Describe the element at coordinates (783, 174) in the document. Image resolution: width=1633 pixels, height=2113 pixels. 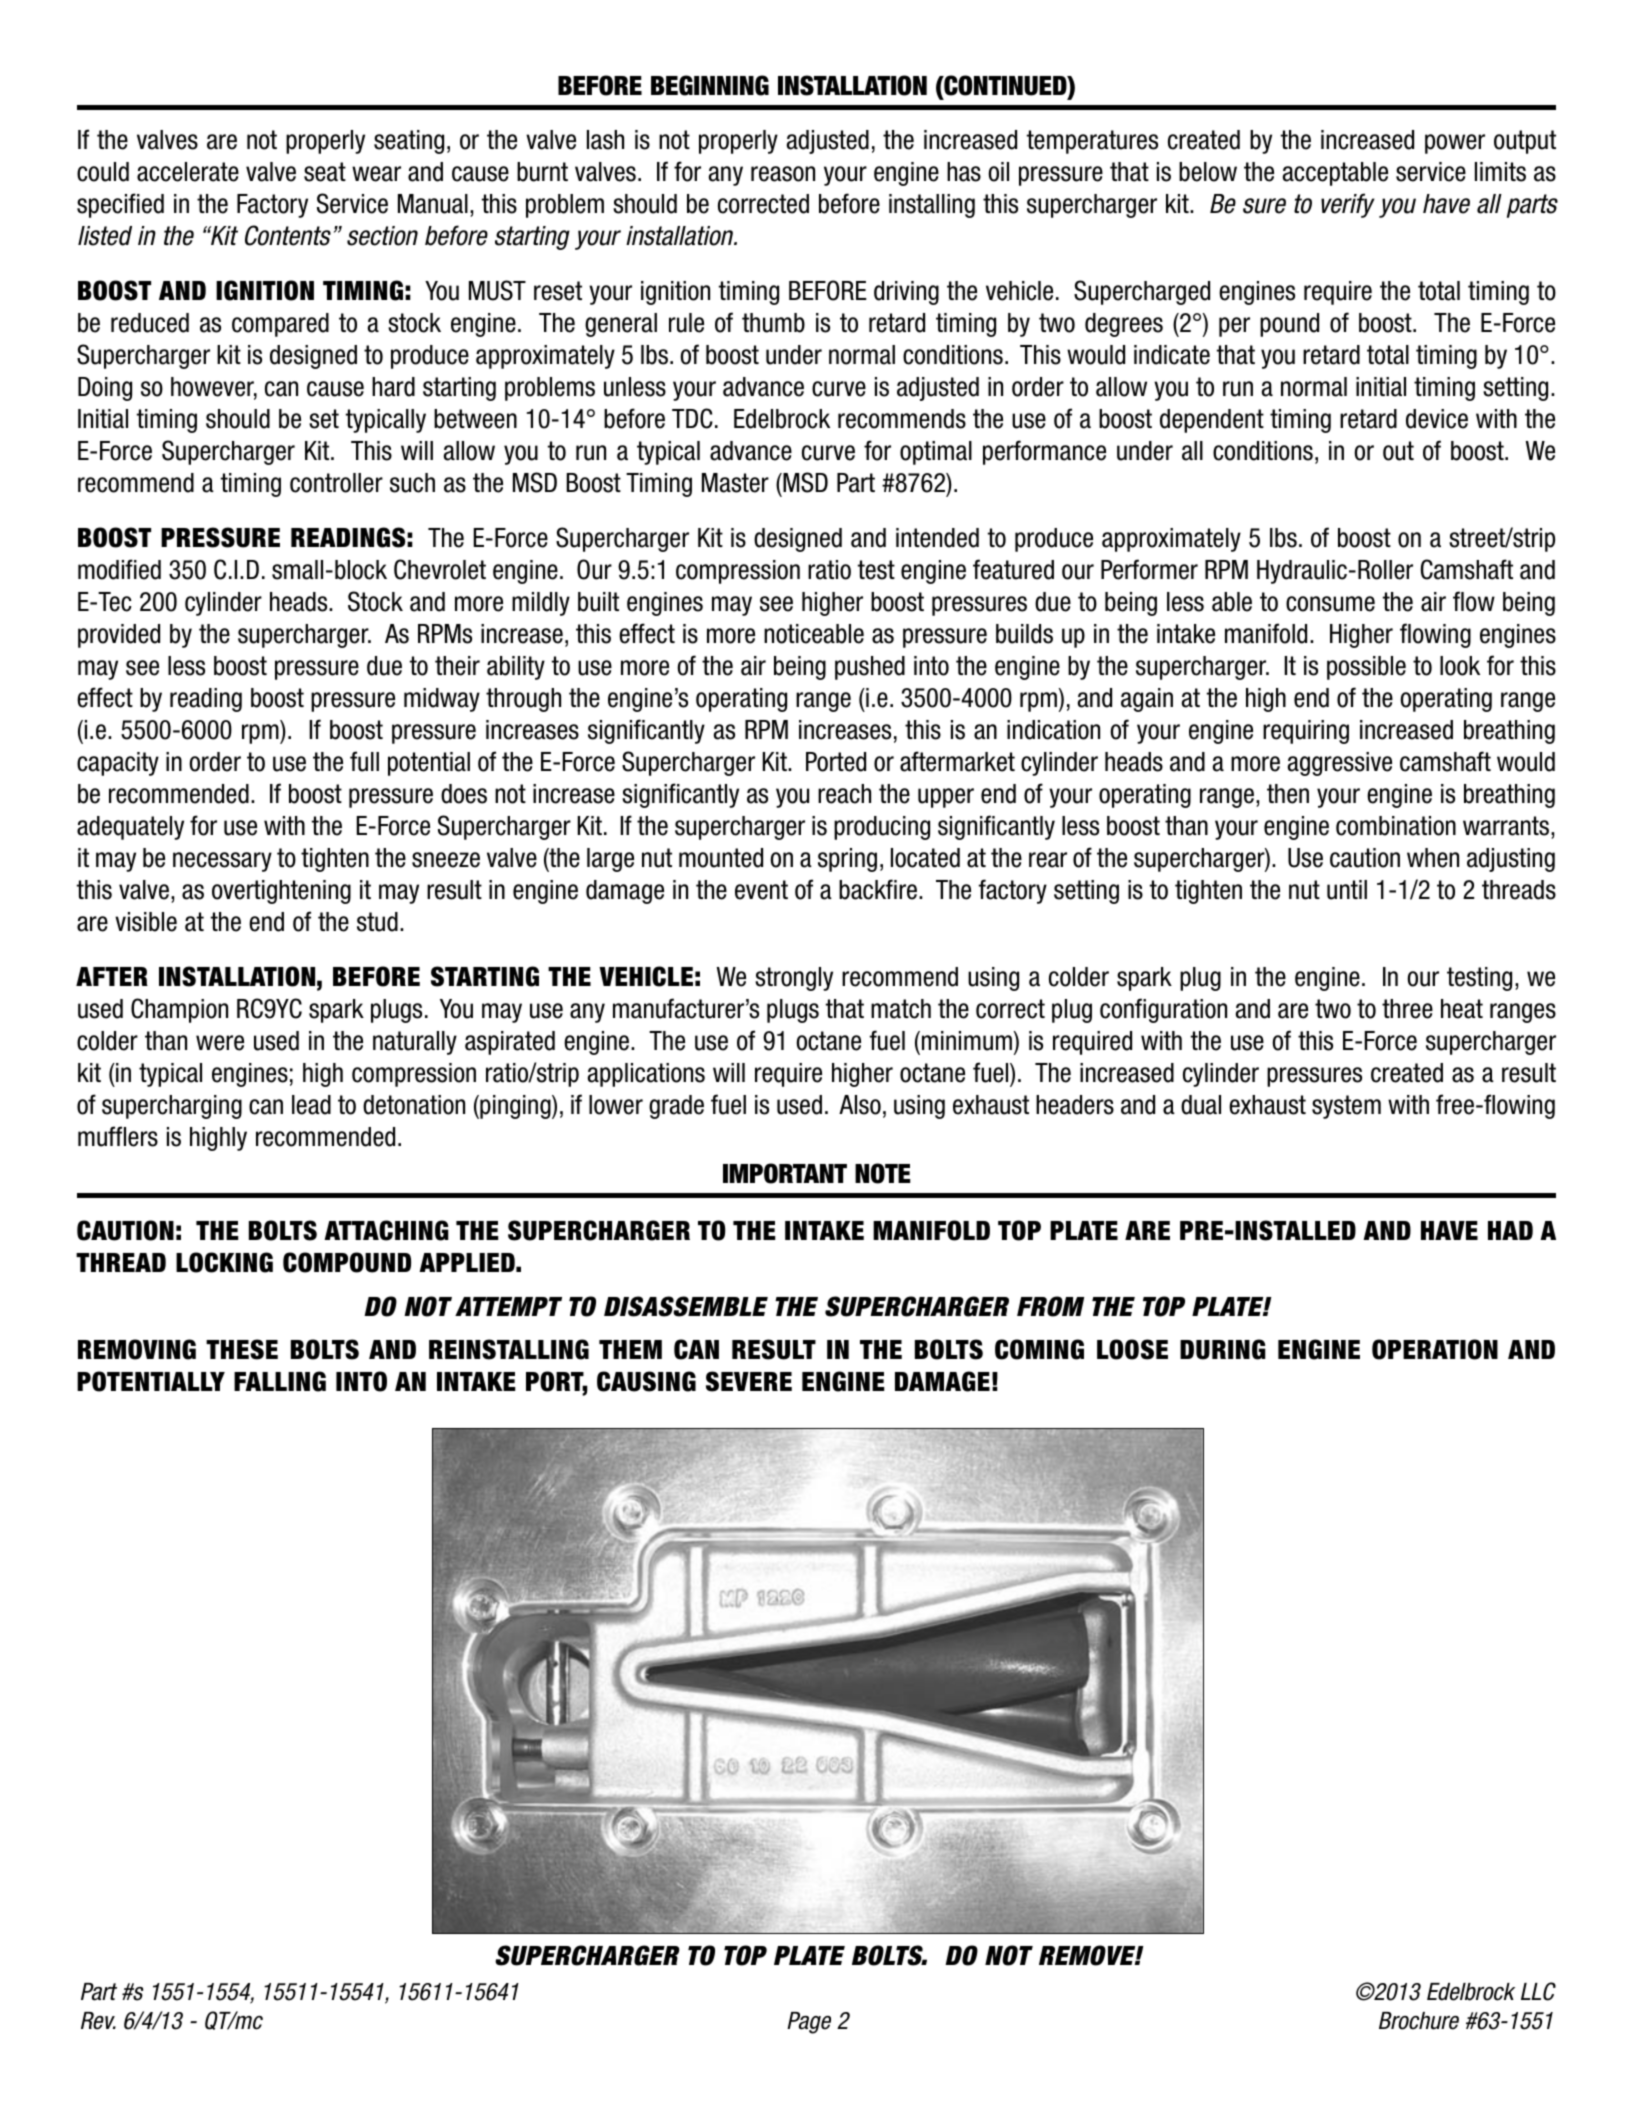
I see `reason` at that location.
